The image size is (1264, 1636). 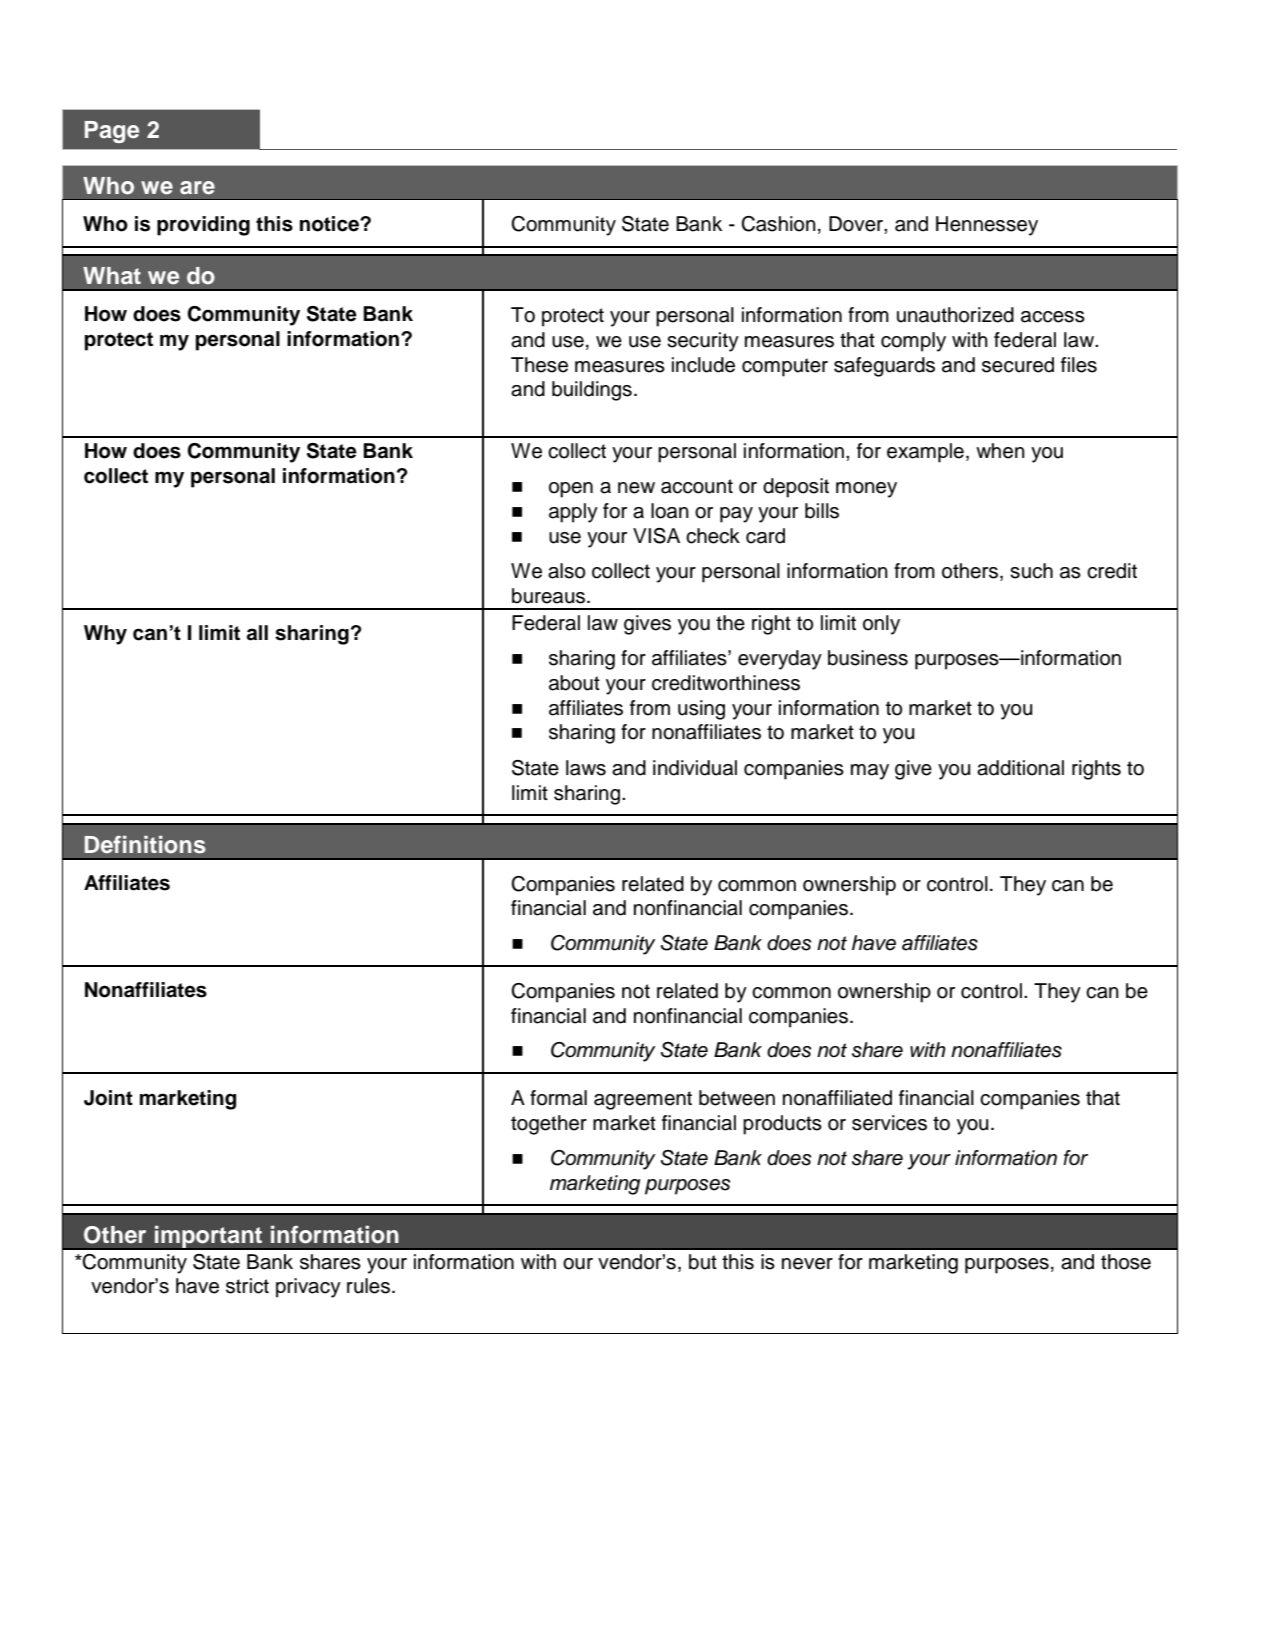 What do you see at coordinates (247, 1286) in the document?
I see `strict` at bounding box center [247, 1286].
